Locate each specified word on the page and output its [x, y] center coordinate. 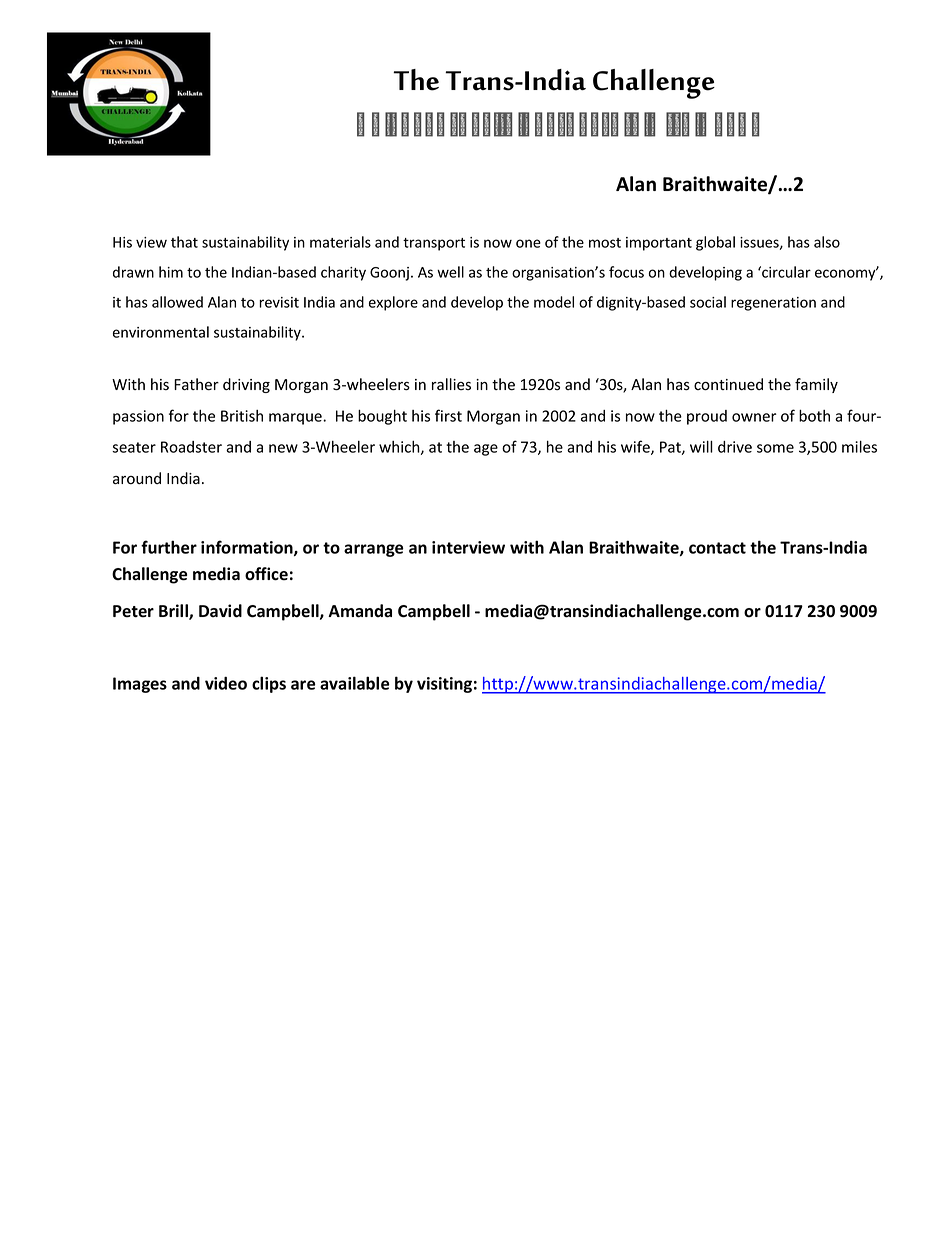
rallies [451, 384]
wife [636, 447]
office [266, 574]
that [184, 242]
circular [785, 272]
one [528, 243]
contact [717, 548]
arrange [374, 550]
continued [728, 384]
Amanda [360, 611]
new [283, 448]
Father [196, 384]
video [226, 683]
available [355, 683]
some [775, 448]
